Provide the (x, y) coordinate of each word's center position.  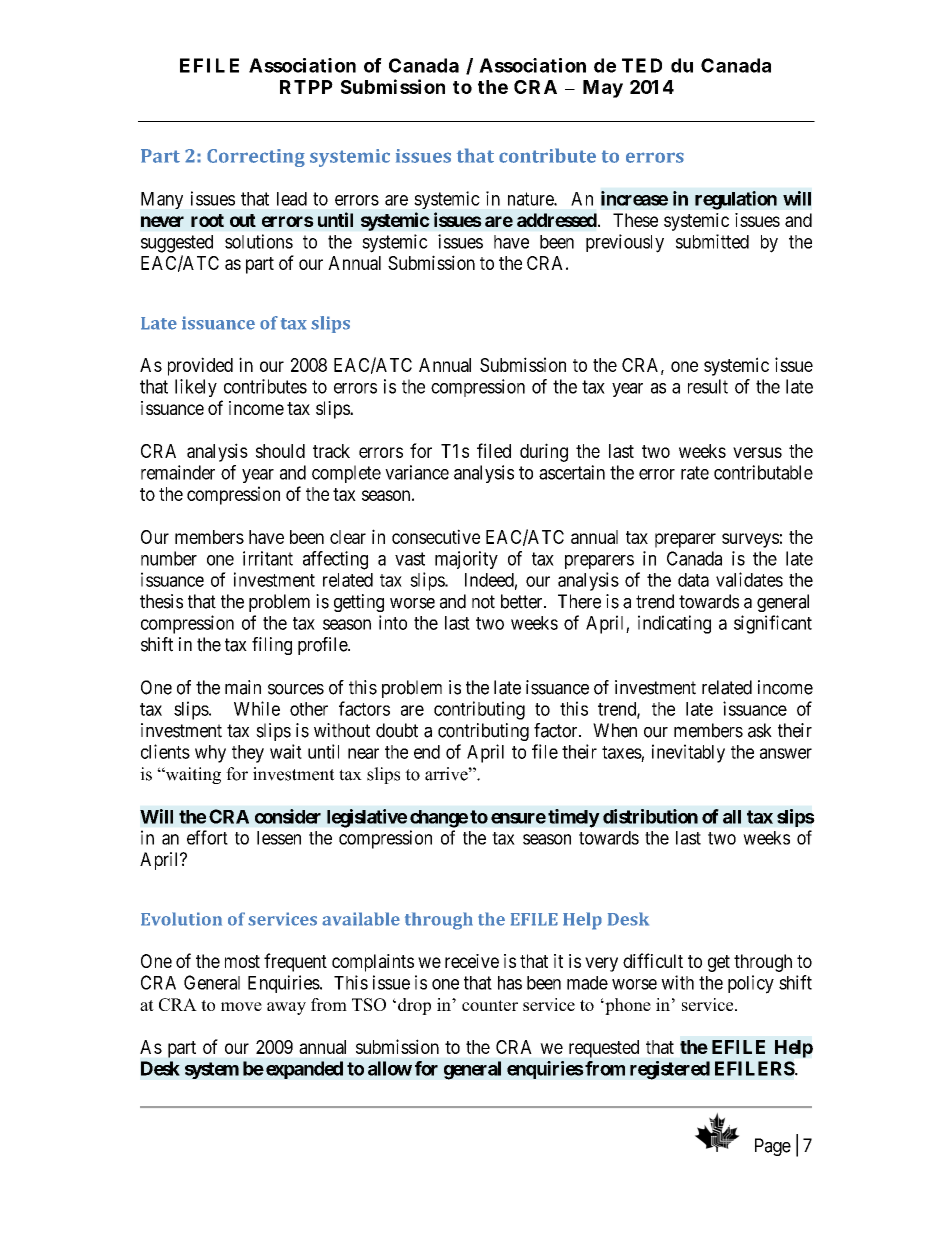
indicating (674, 624)
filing (272, 646)
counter (490, 1005)
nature (531, 199)
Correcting (256, 158)
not (483, 602)
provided (200, 366)
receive (472, 961)
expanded (304, 1070)
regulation (736, 200)
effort (207, 837)
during (544, 452)
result (708, 386)
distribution (650, 816)
